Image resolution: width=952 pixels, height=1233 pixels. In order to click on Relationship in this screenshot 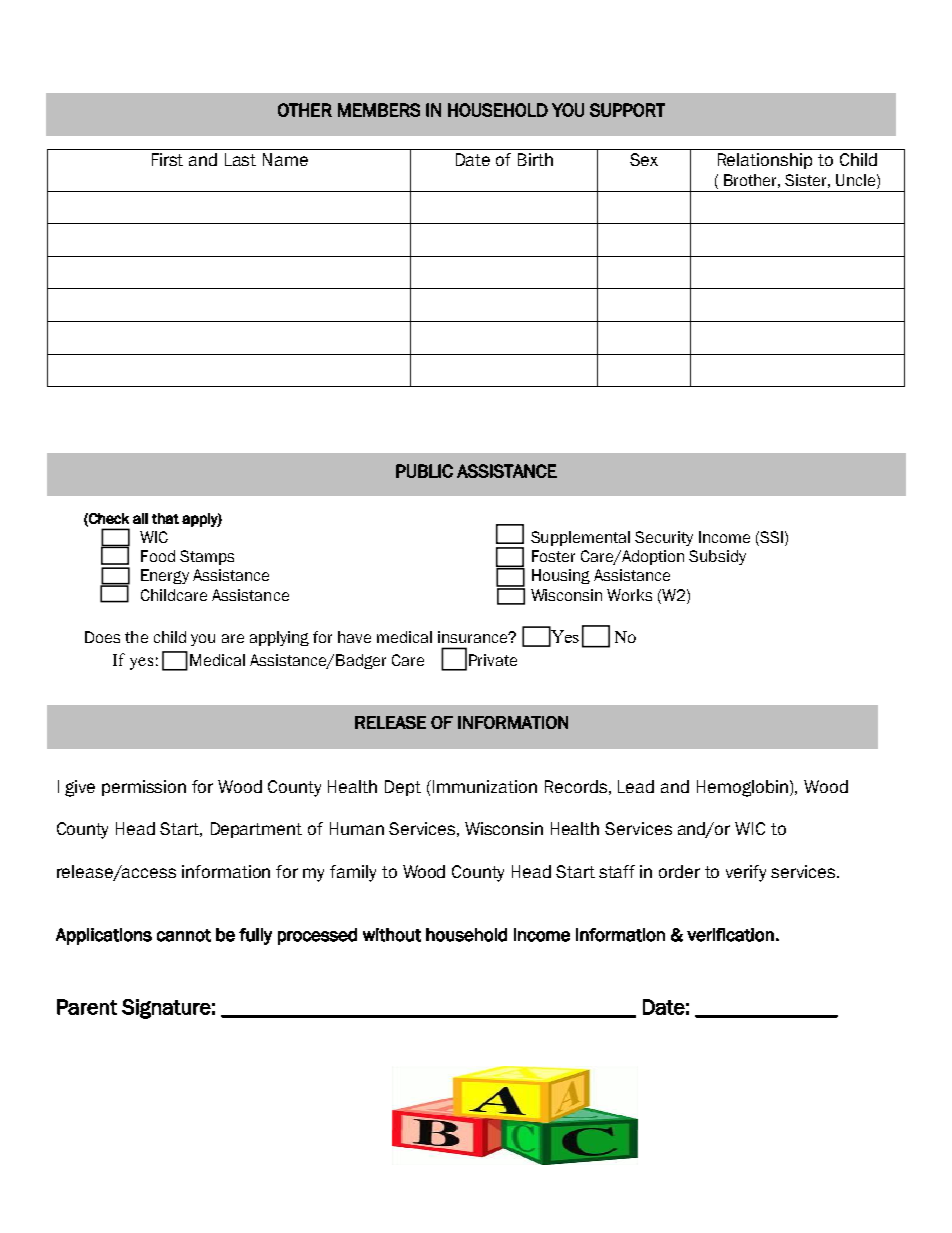, I will do `click(765, 161)`.
